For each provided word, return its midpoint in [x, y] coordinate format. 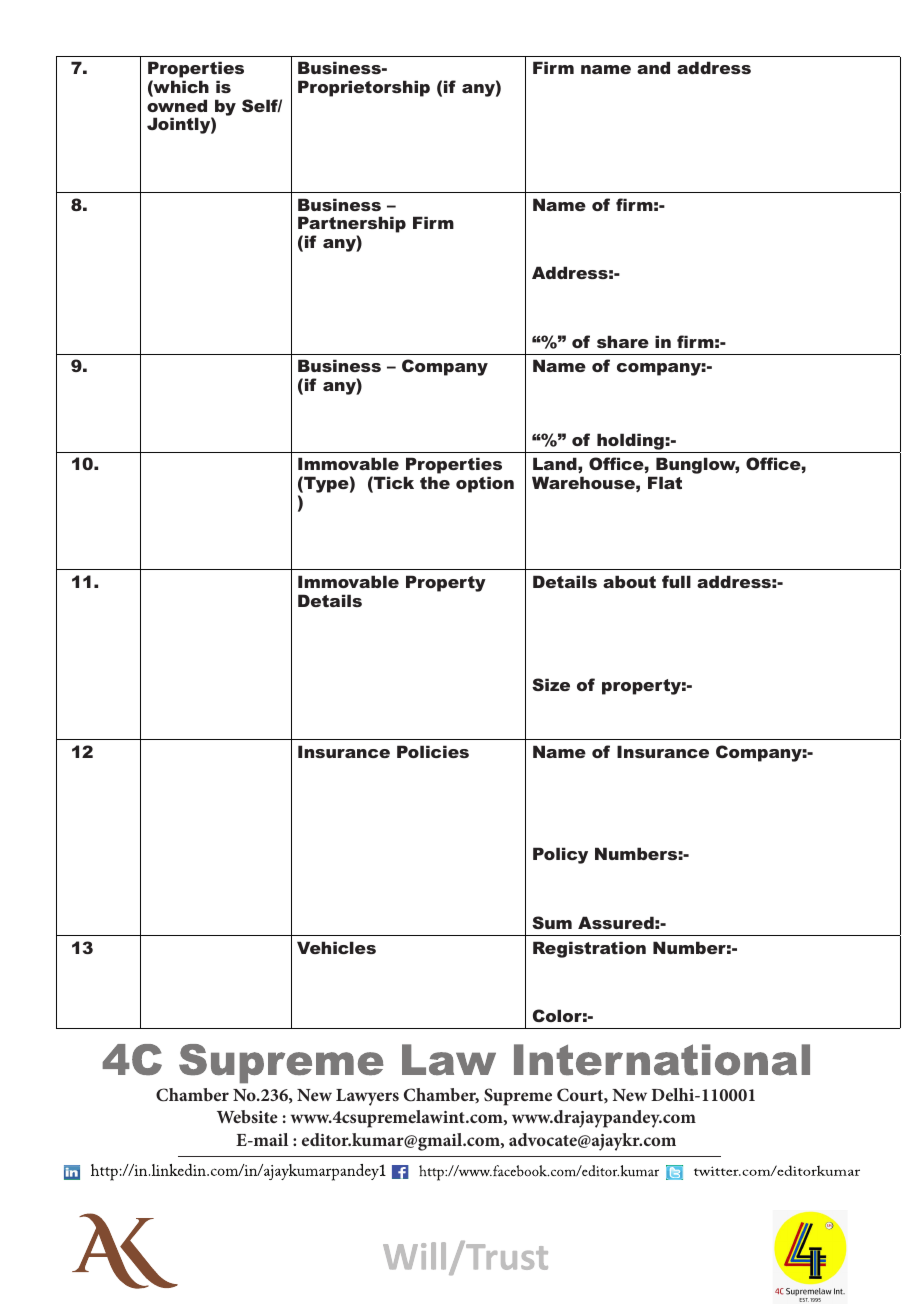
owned [177, 105]
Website [247, 1116]
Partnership [352, 226]
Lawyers [367, 1097]
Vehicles [336, 947]
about [629, 581]
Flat [665, 482]
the [435, 482]
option [485, 484]
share [623, 341]
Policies [433, 751]
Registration [589, 949]
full [676, 581]
